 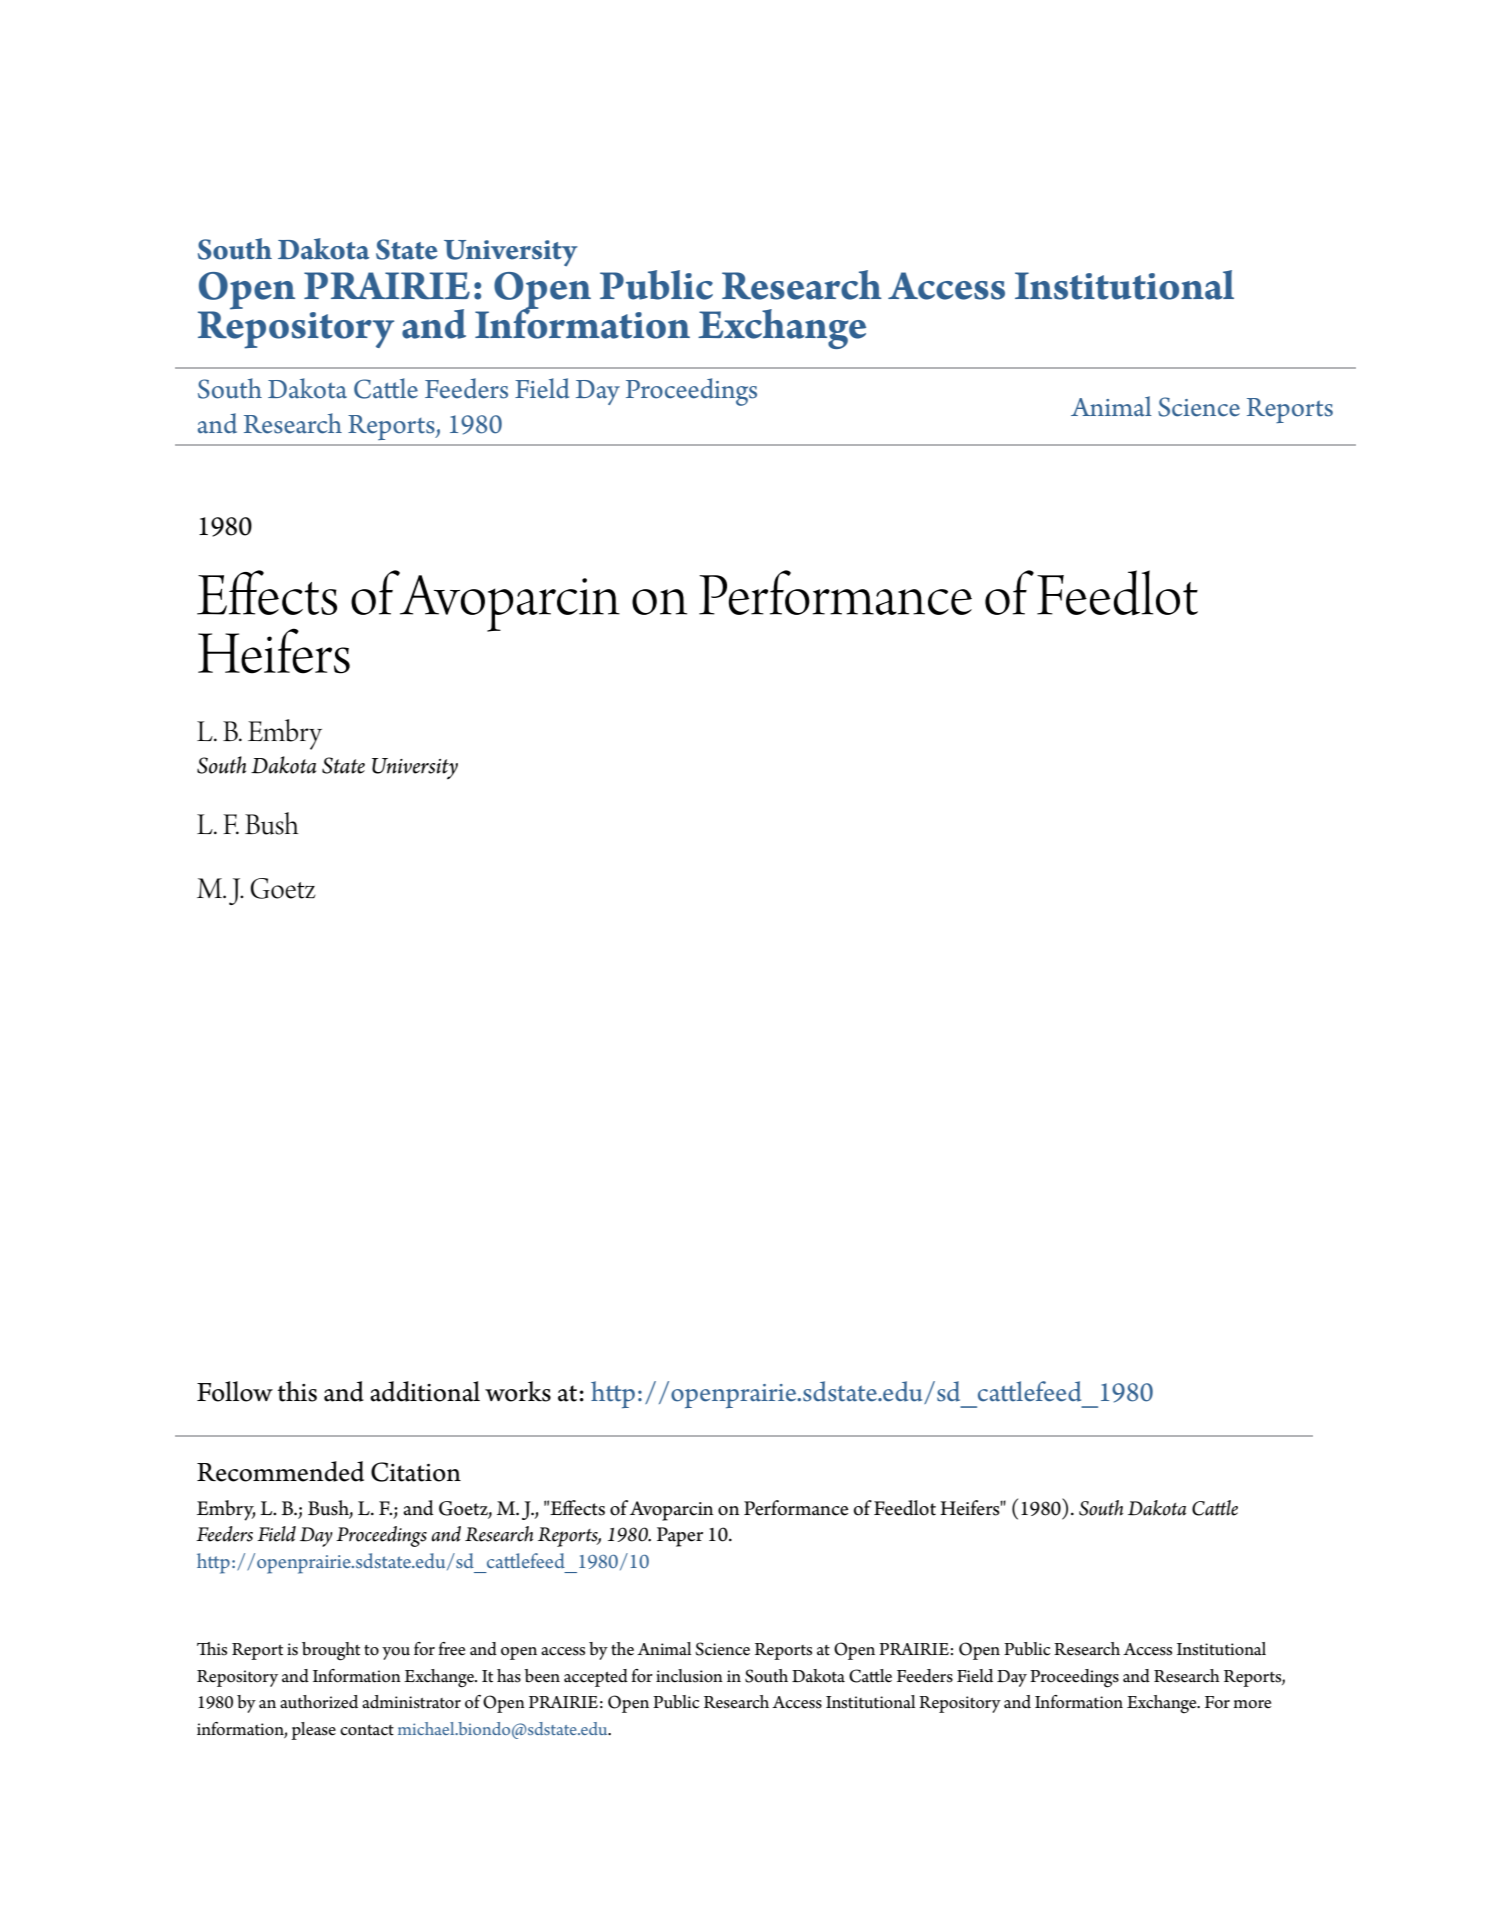 What do you see at coordinates (680, 1537) in the screenshot?
I see `Paper` at bounding box center [680, 1537].
